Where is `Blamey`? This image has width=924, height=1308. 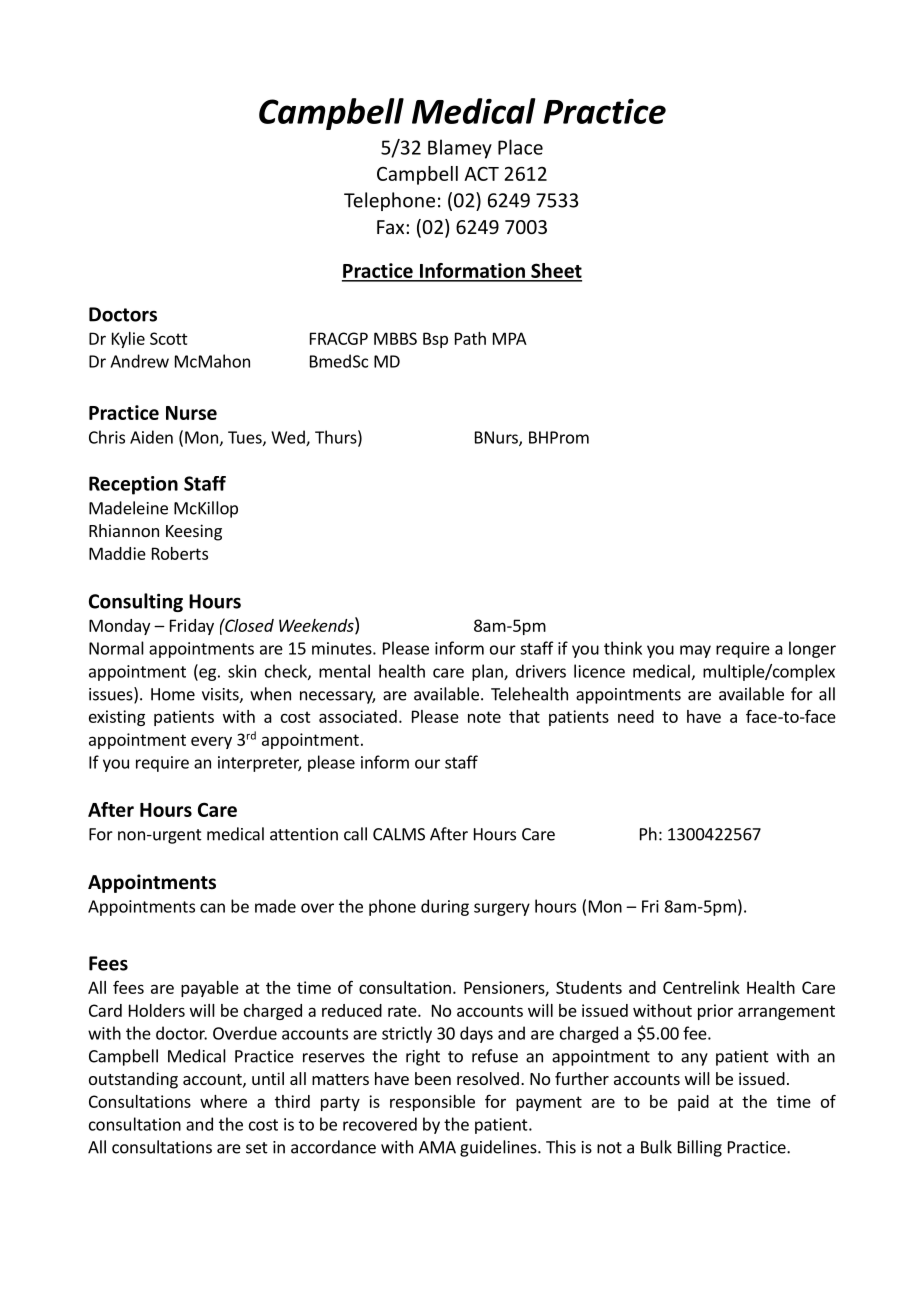 Blamey is located at coordinates (460, 149).
